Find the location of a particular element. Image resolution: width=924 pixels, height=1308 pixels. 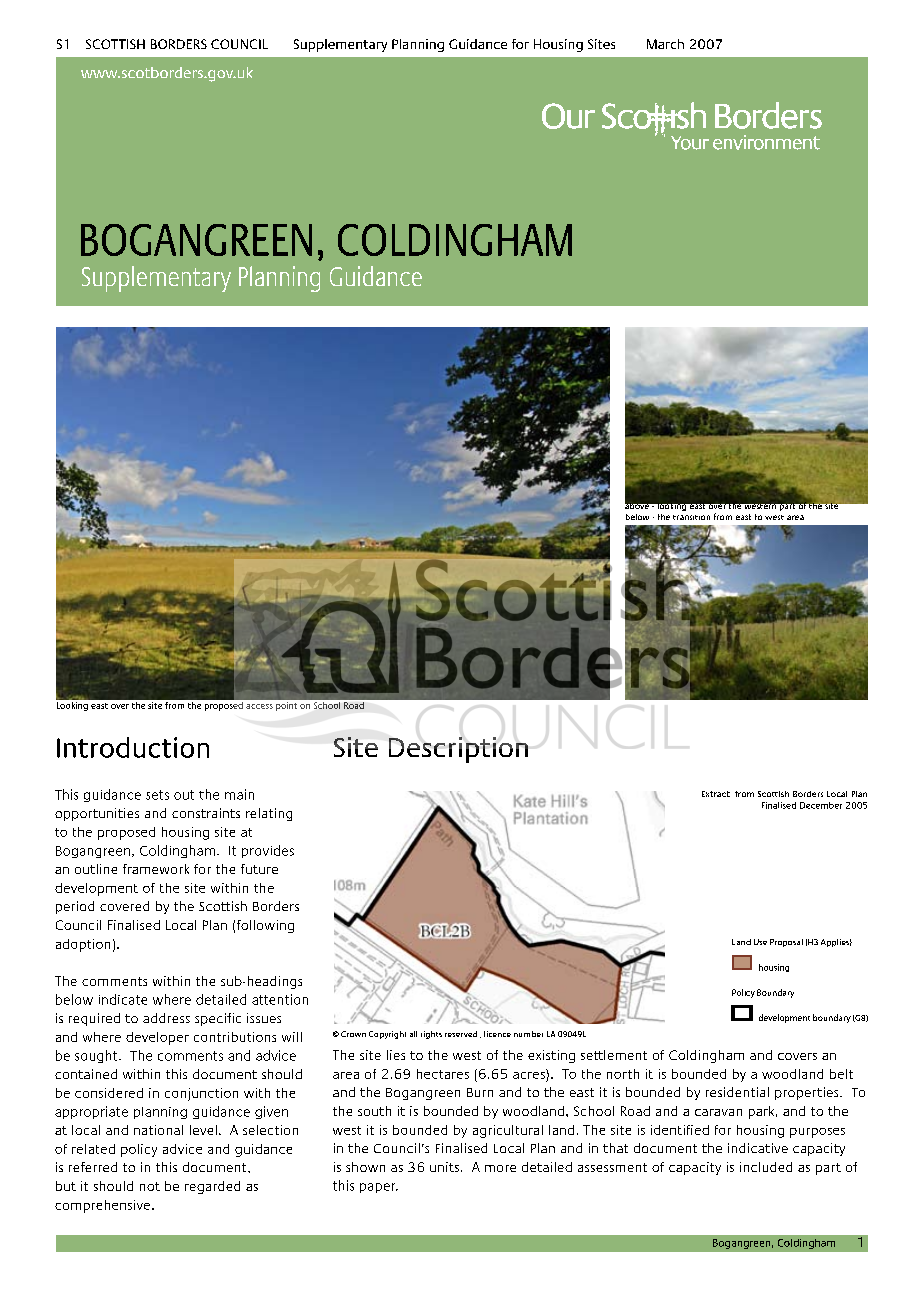

transition is located at coordinates (691, 517).
